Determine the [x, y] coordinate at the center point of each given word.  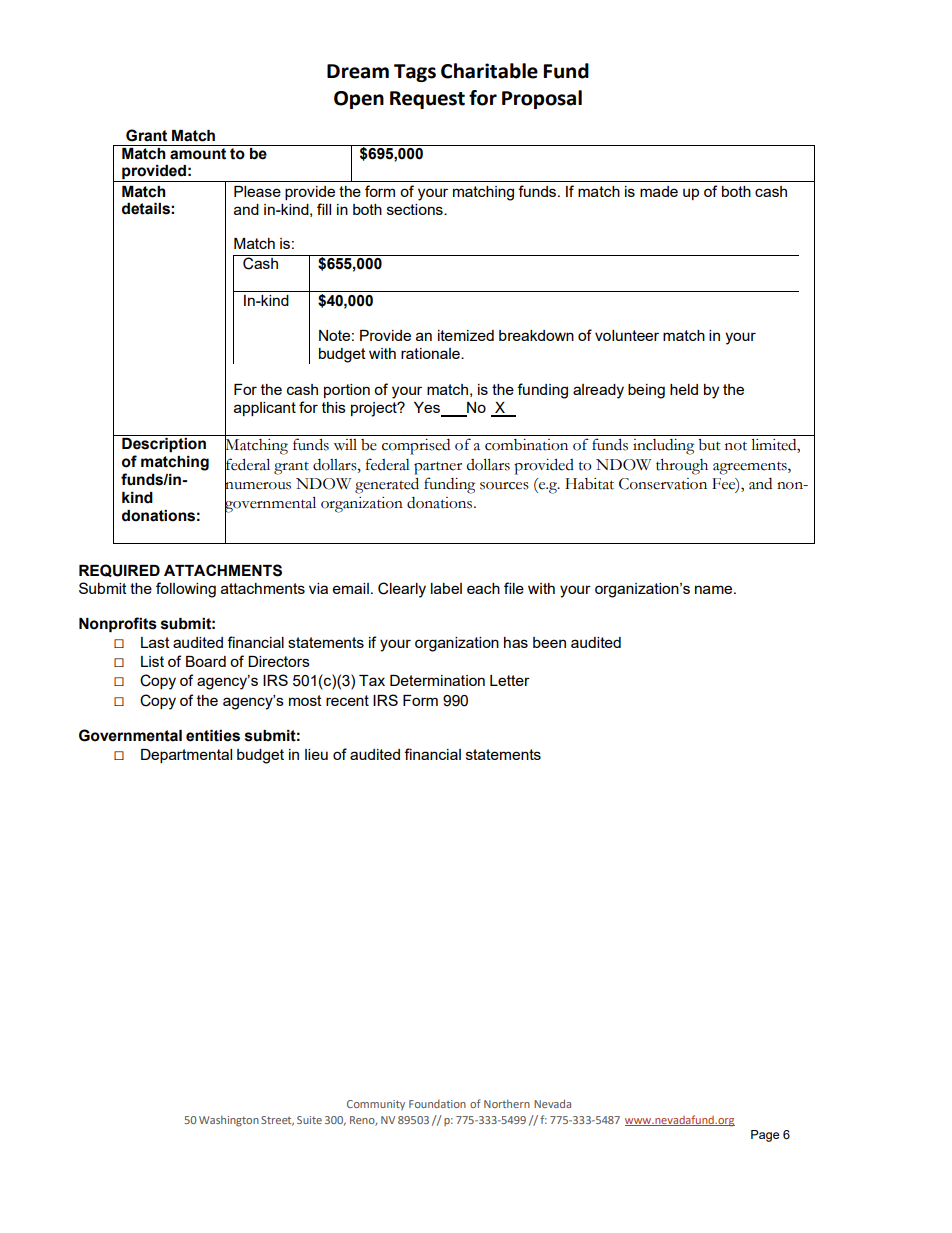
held [684, 389]
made [659, 191]
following [186, 590]
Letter [510, 680]
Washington [229, 1121]
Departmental [186, 756]
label [446, 588]
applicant [265, 409]
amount [198, 154]
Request [427, 100]
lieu [316, 754]
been [549, 642]
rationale [431, 353]
